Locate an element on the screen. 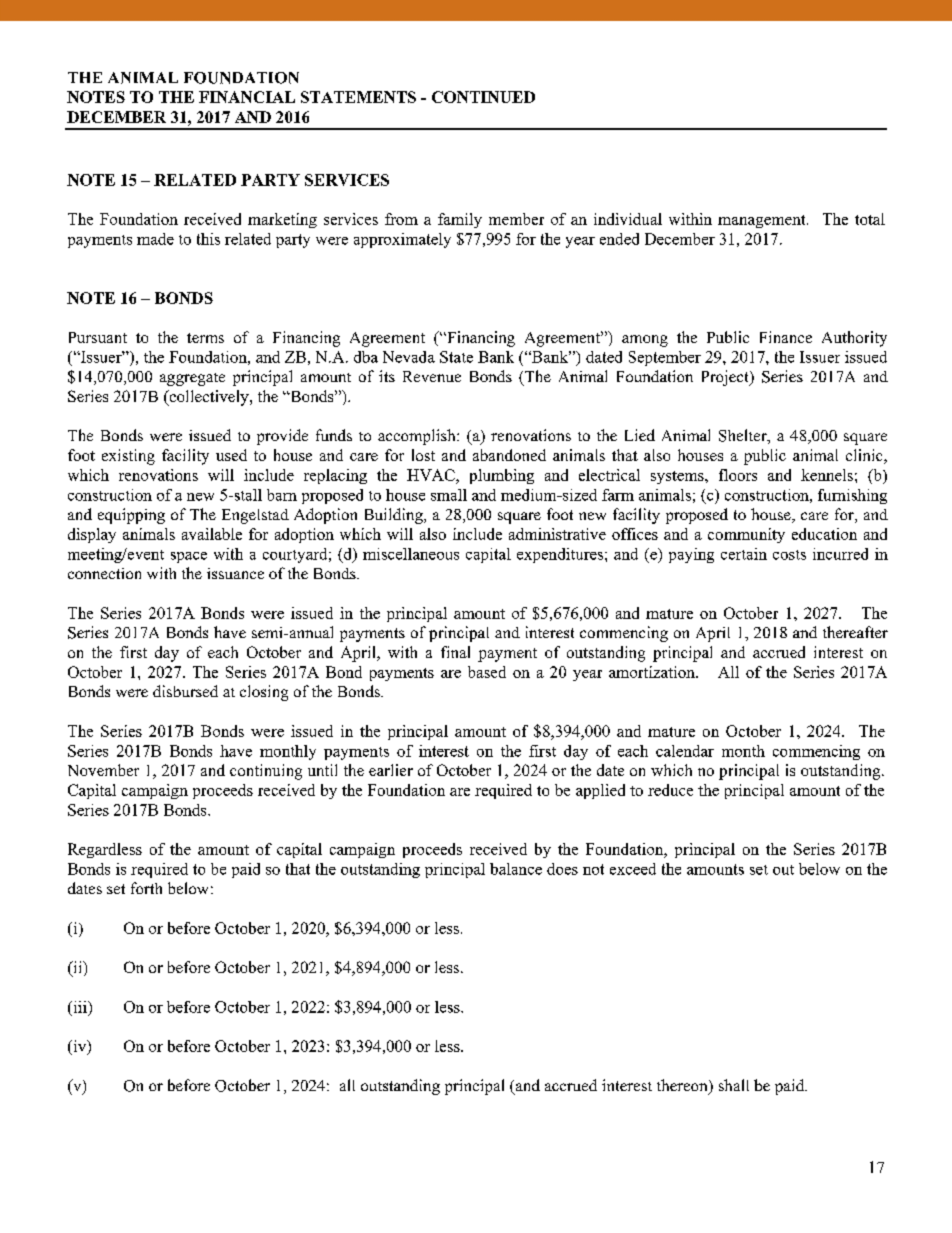 The image size is (952, 1233). reduce is located at coordinates (670, 790).
